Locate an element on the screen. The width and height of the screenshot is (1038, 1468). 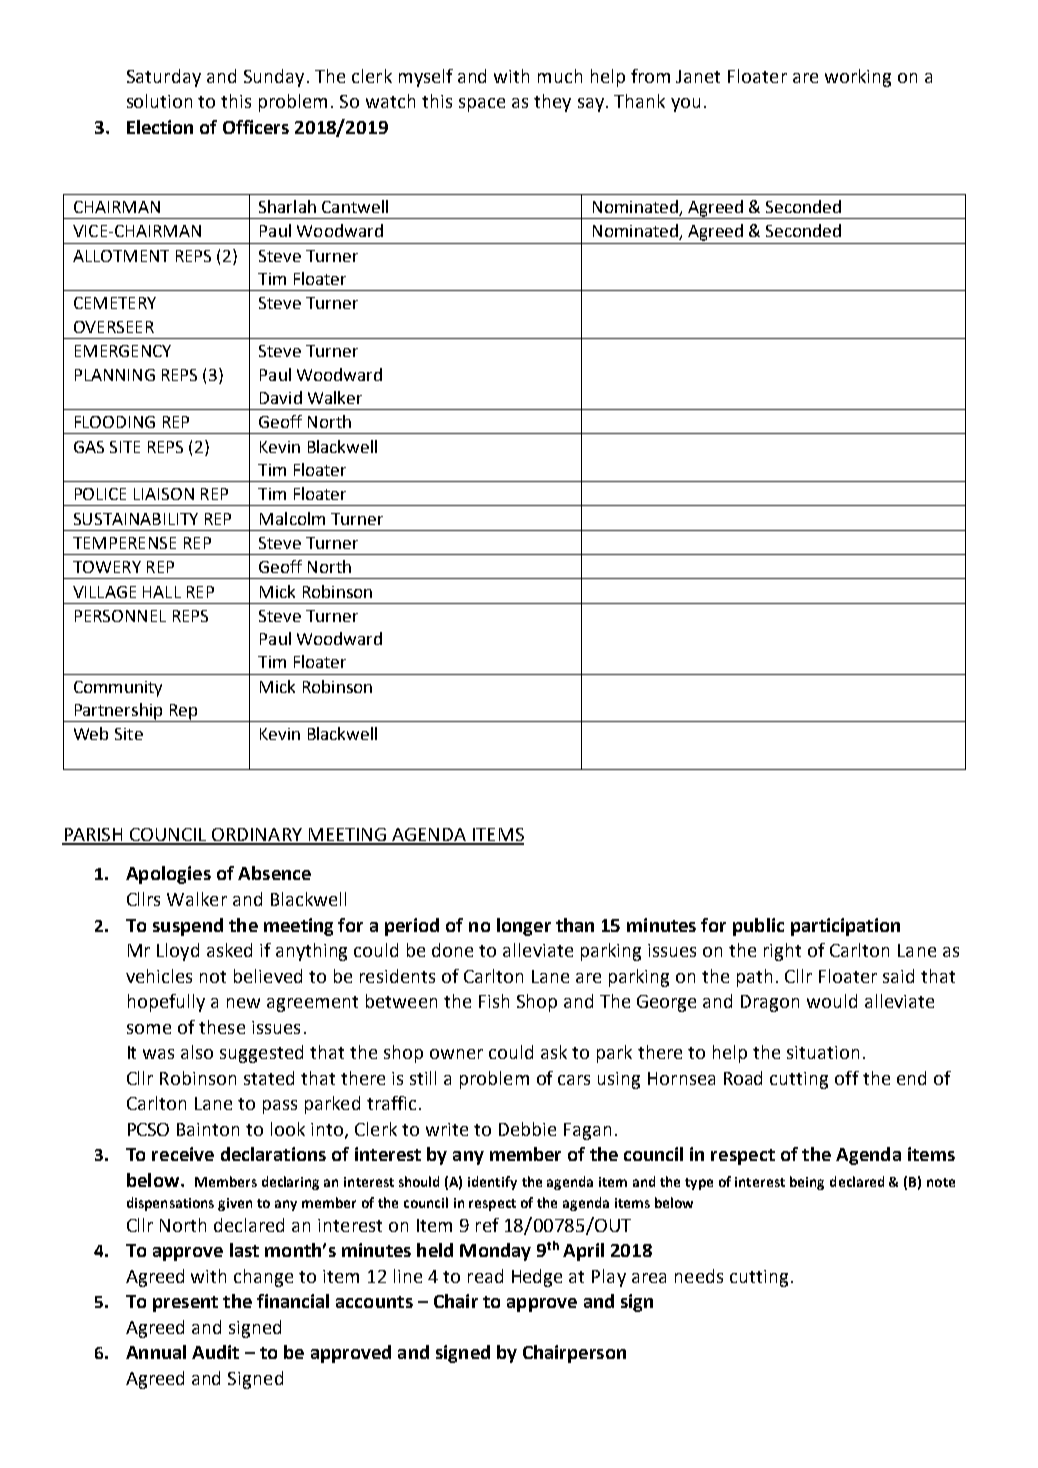
participation is located at coordinates (845, 927).
